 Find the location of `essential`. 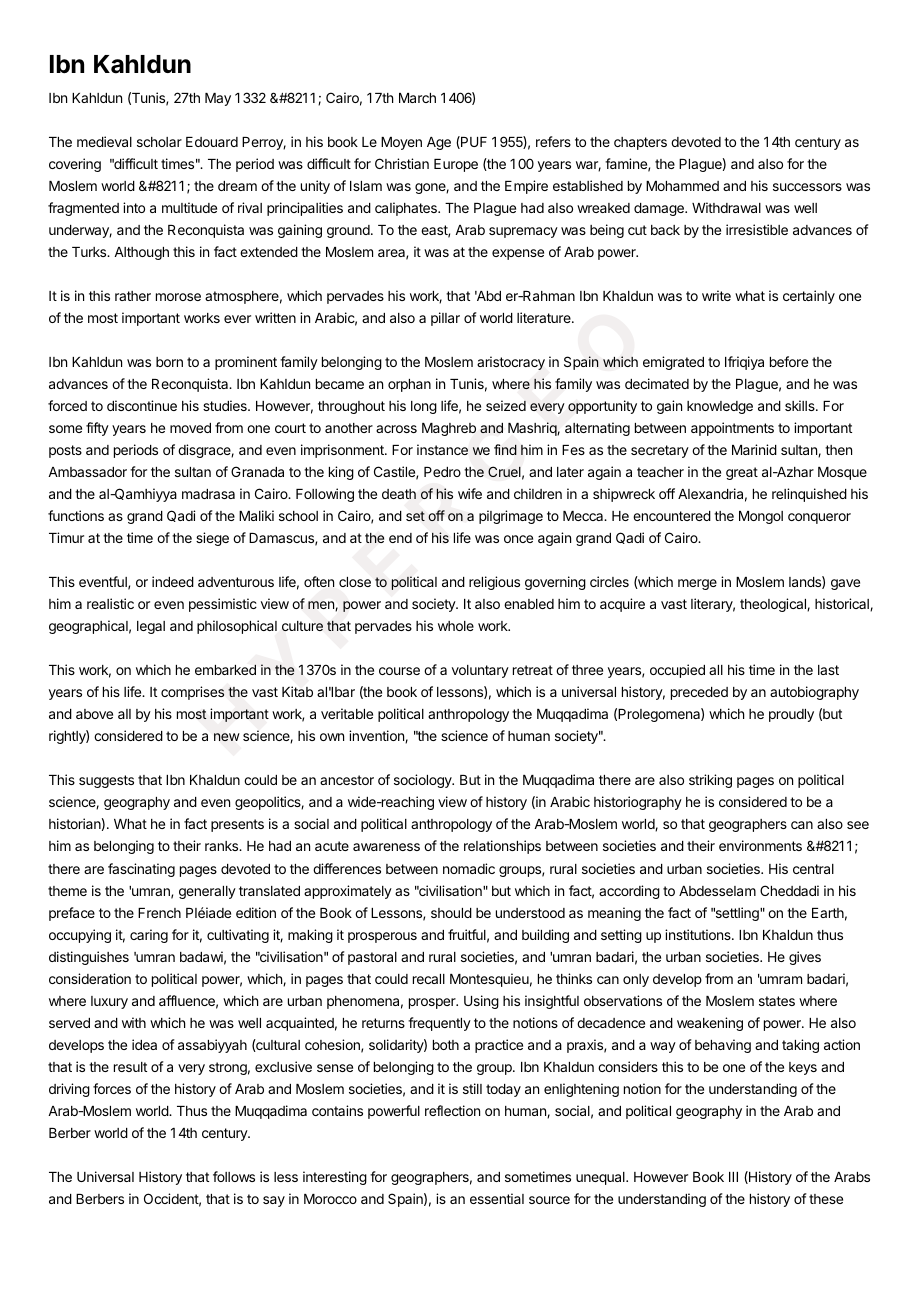

essential is located at coordinates (497, 1198).
